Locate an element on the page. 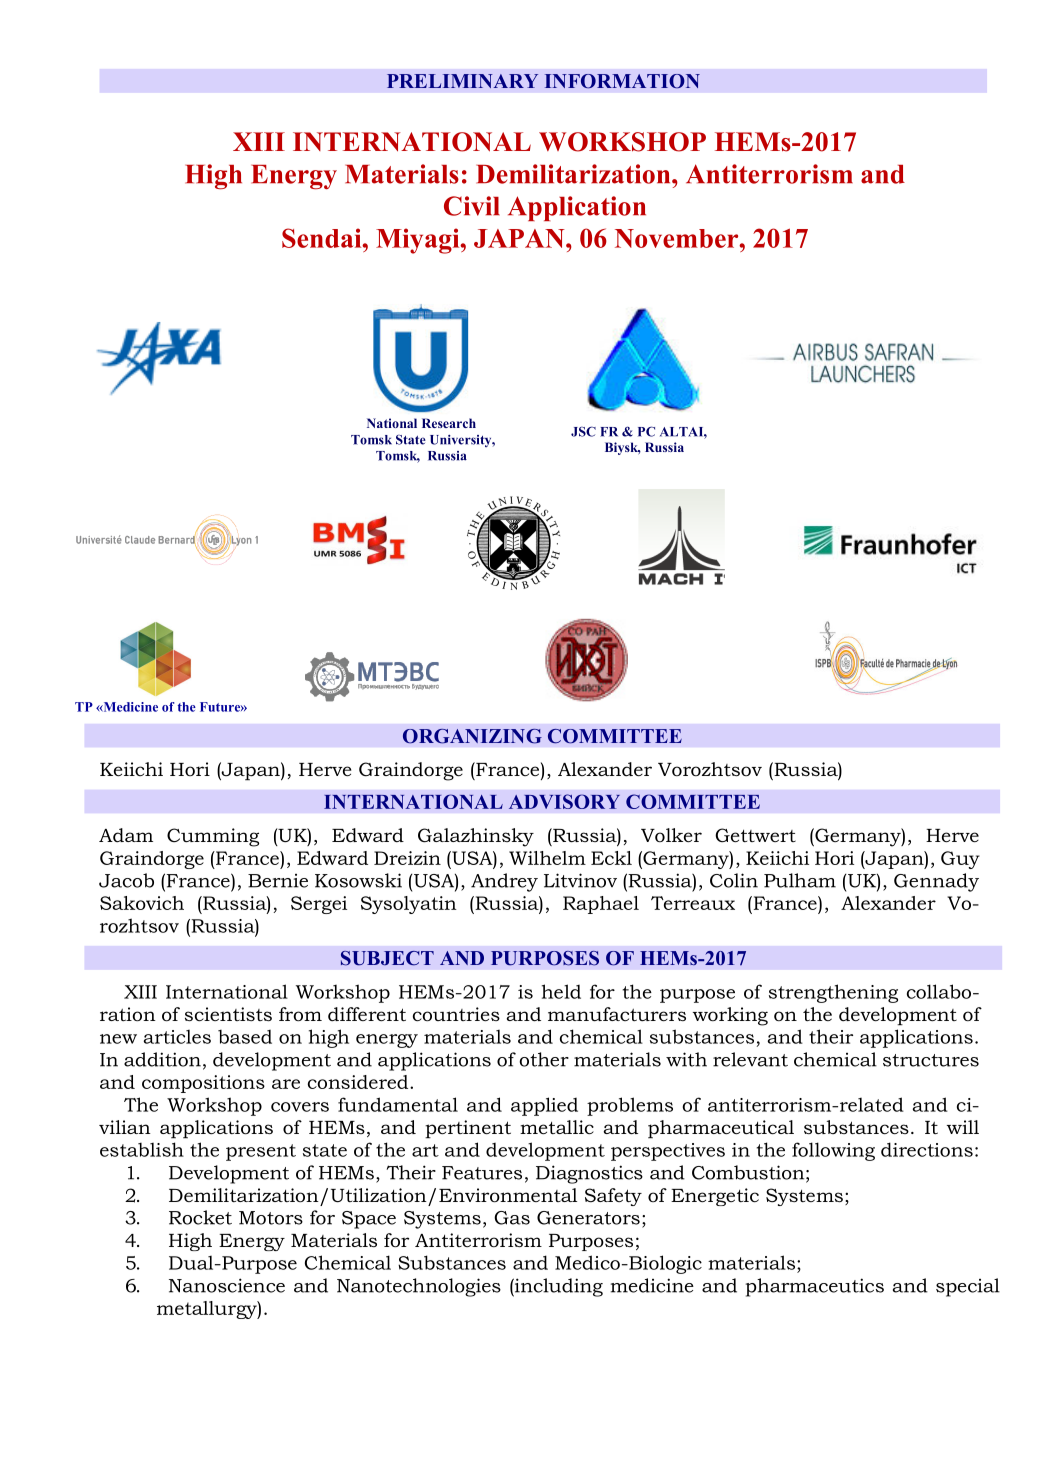 The width and height of the page is (1041, 1473). pharmaceutics is located at coordinates (814, 1287).
